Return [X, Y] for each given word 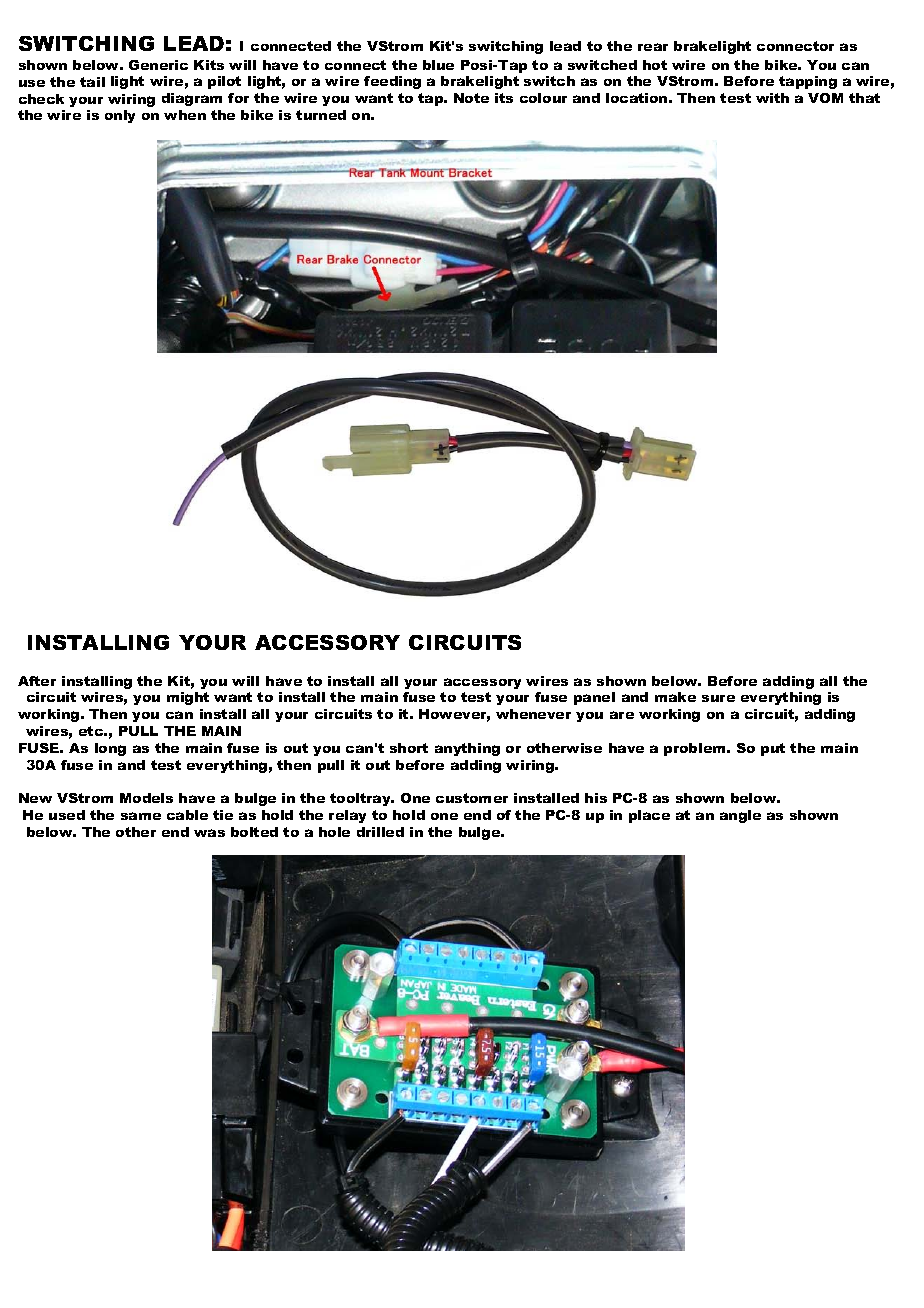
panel [594, 698]
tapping [808, 82]
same [141, 816]
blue [438, 65]
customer [472, 798]
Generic [158, 65]
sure [718, 698]
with [772, 98]
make [675, 697]
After [37, 681]
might [188, 698]
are [622, 715]
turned [321, 115]
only [120, 116]
